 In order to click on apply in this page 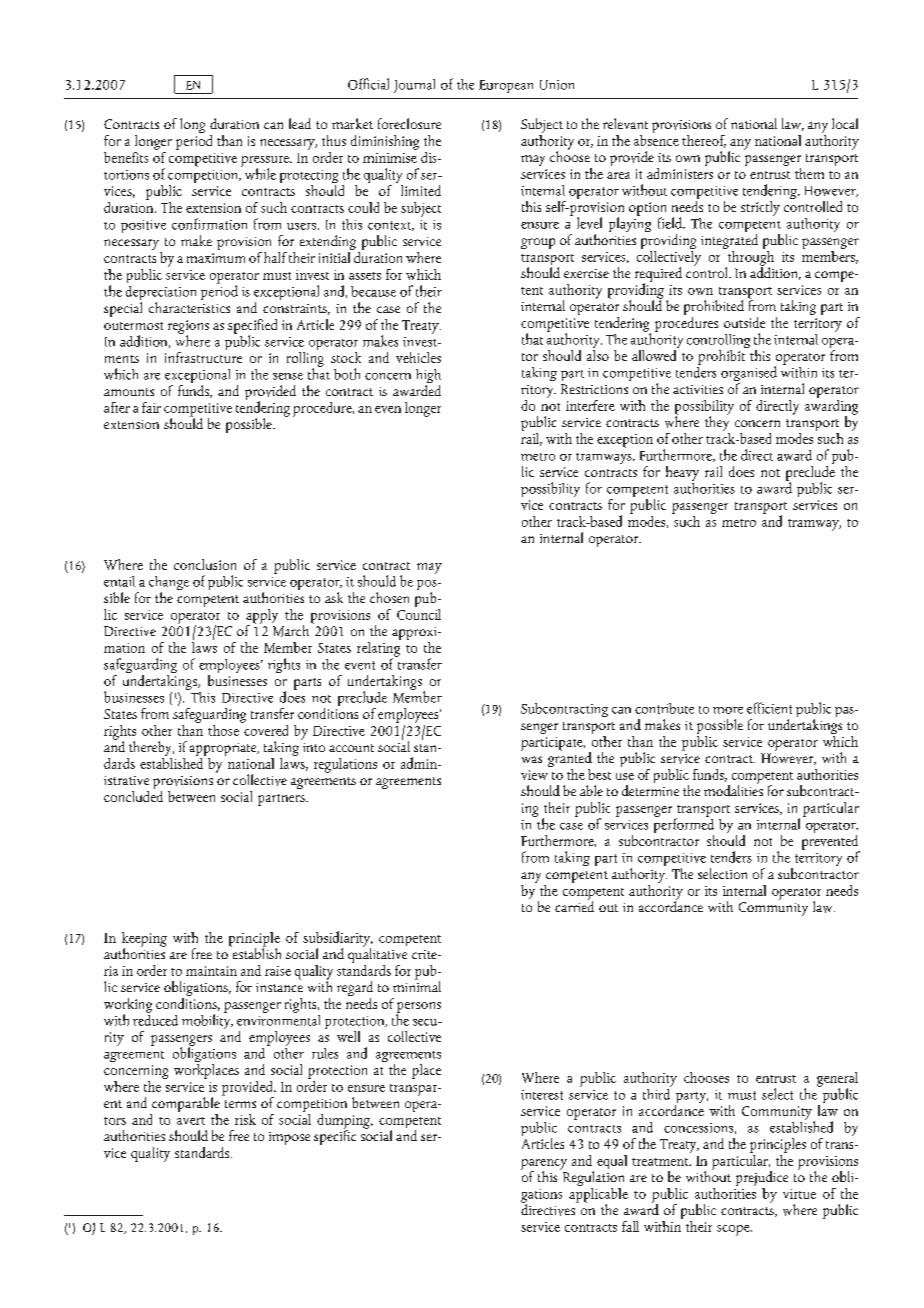, I will do `click(262, 617)`.
